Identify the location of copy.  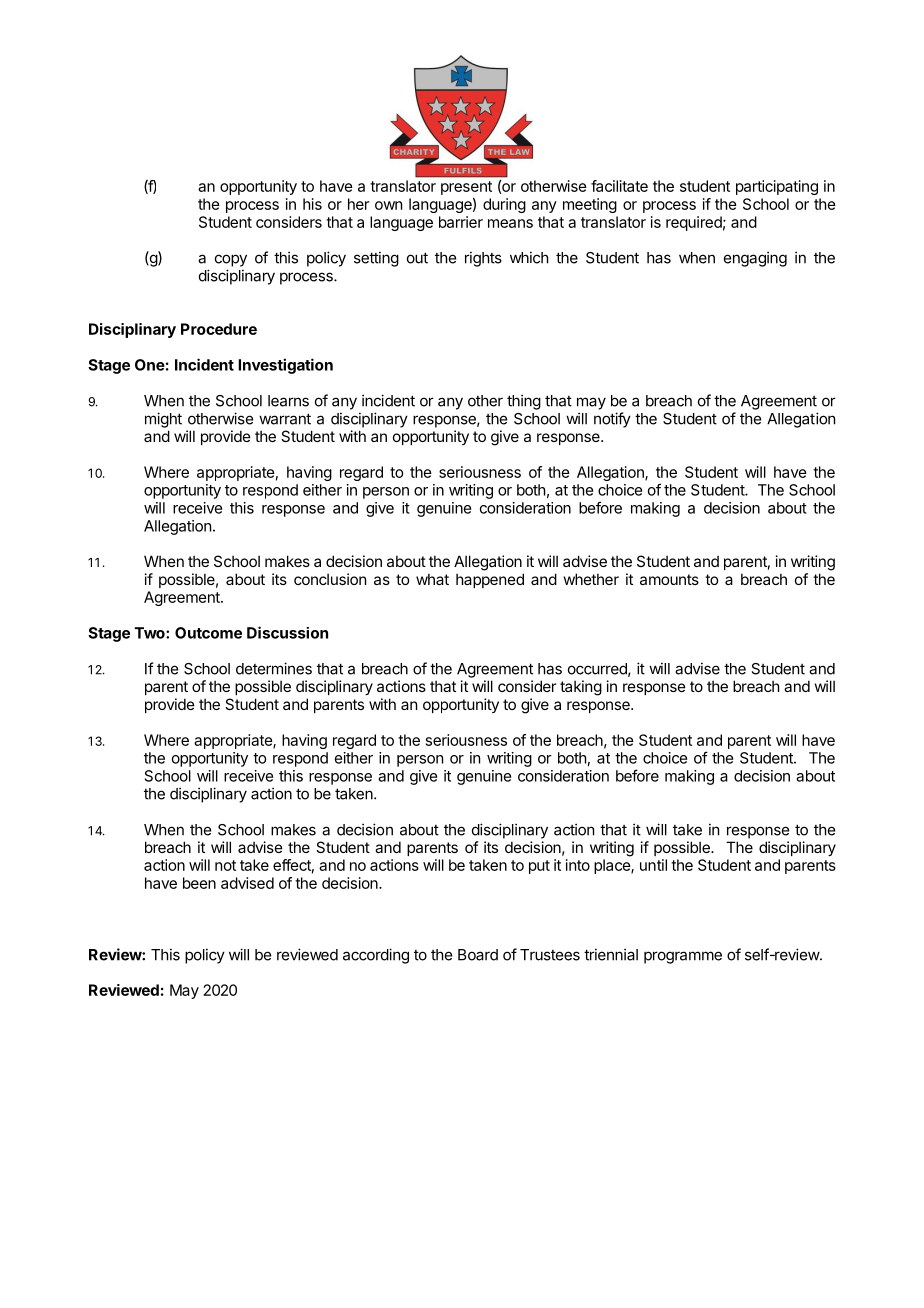
(231, 260).
